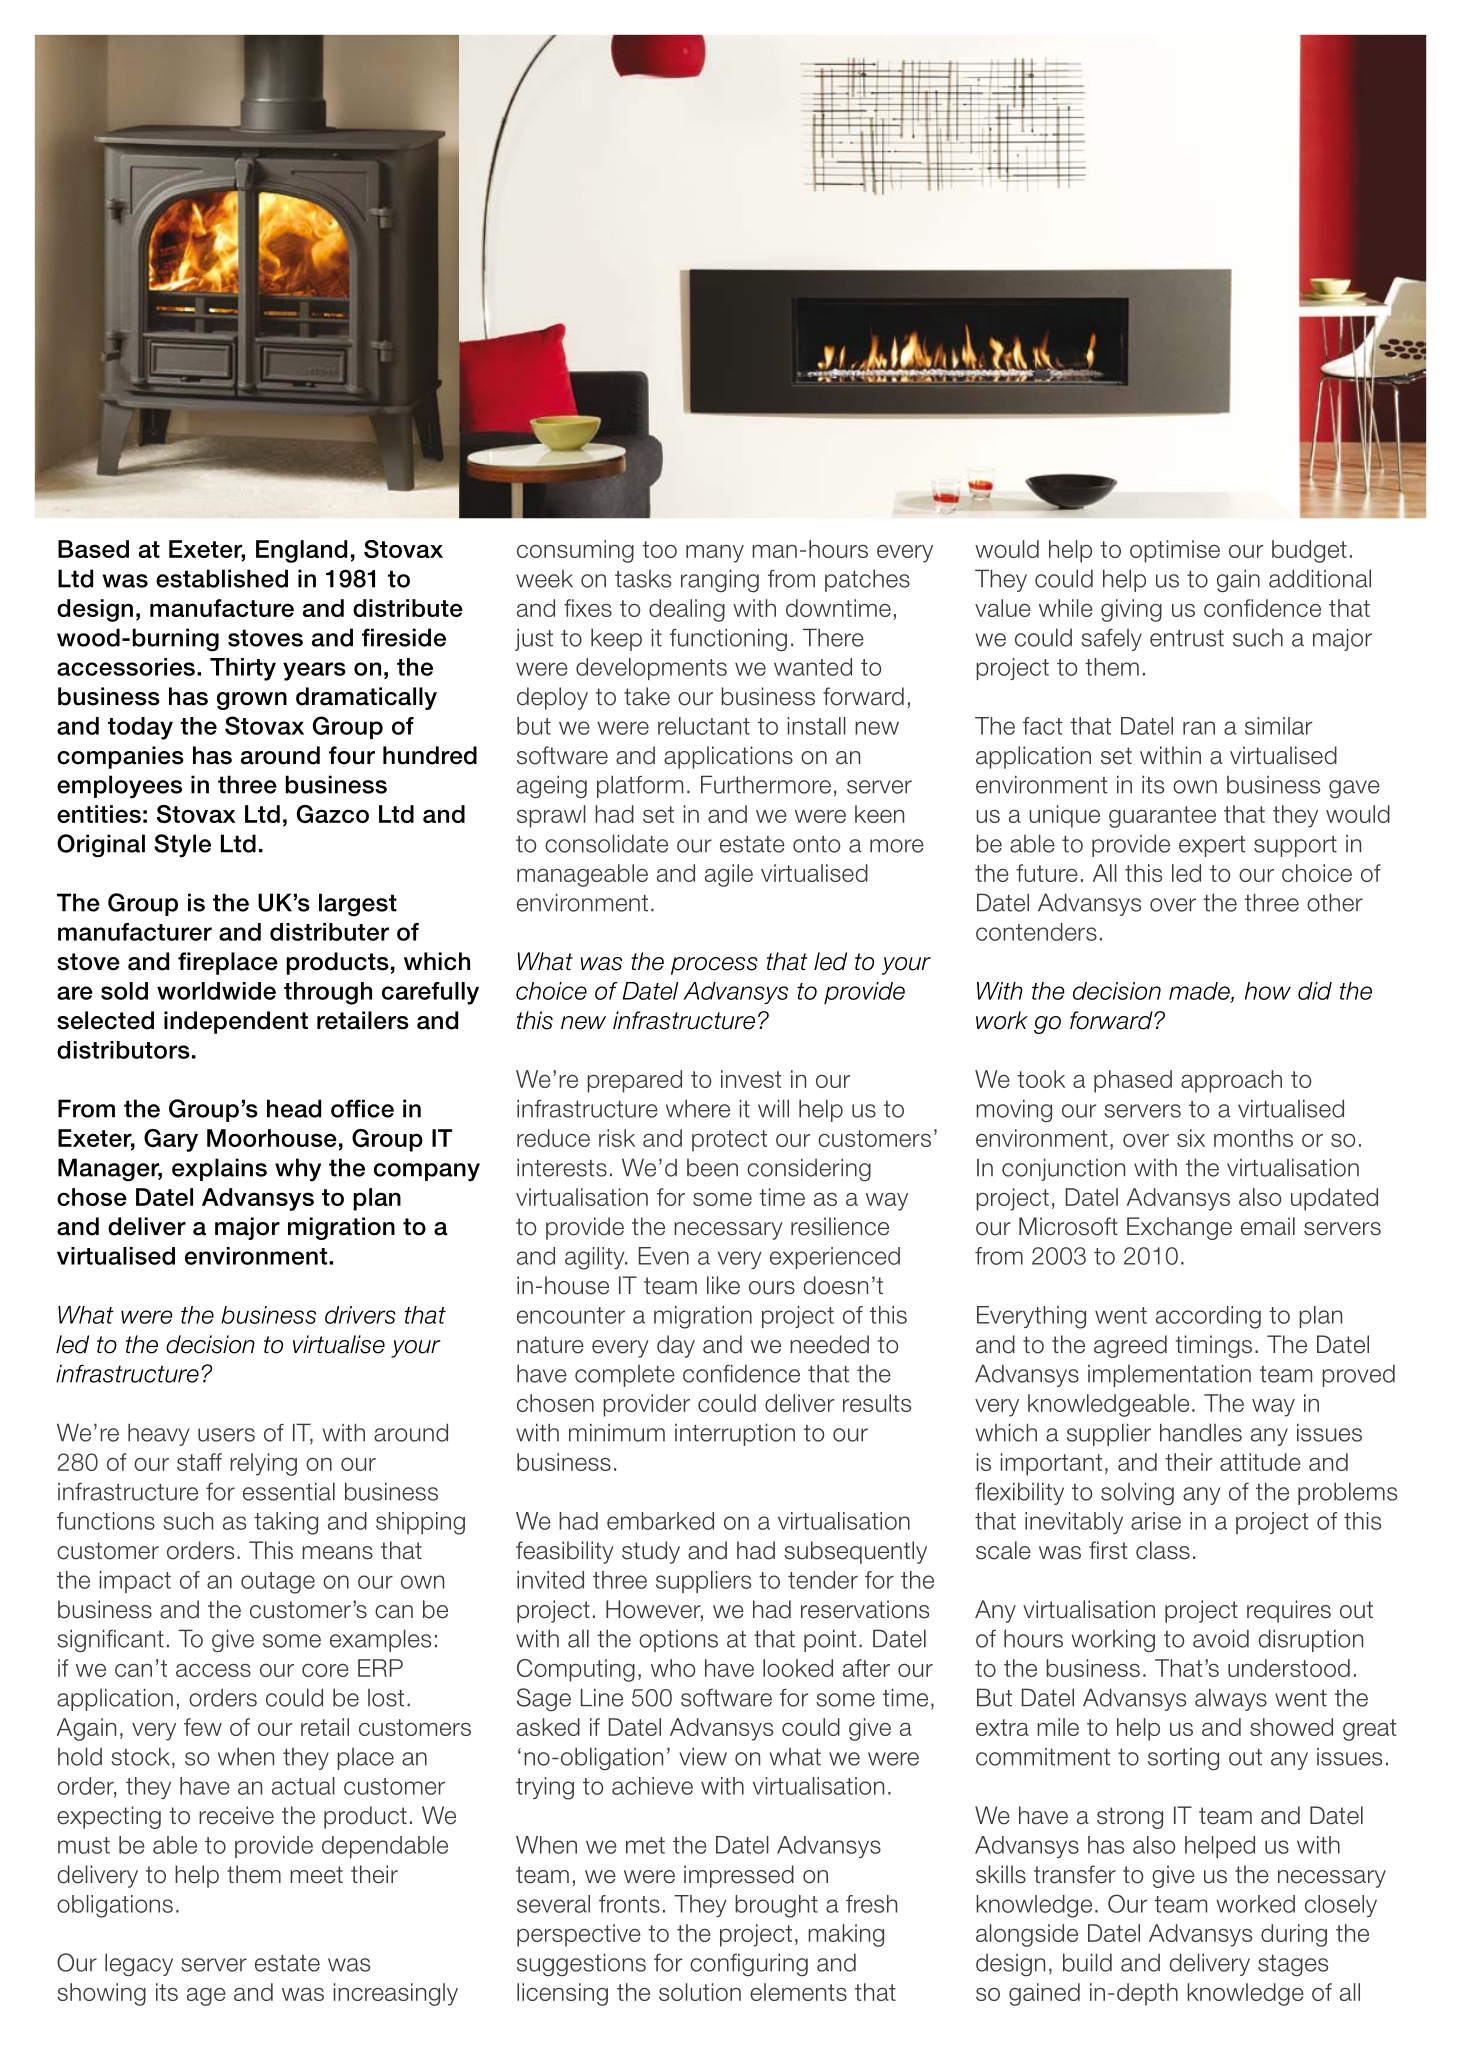 Image resolution: width=1461 pixels, height=2066 pixels. I want to click on like, so click(723, 1285).
